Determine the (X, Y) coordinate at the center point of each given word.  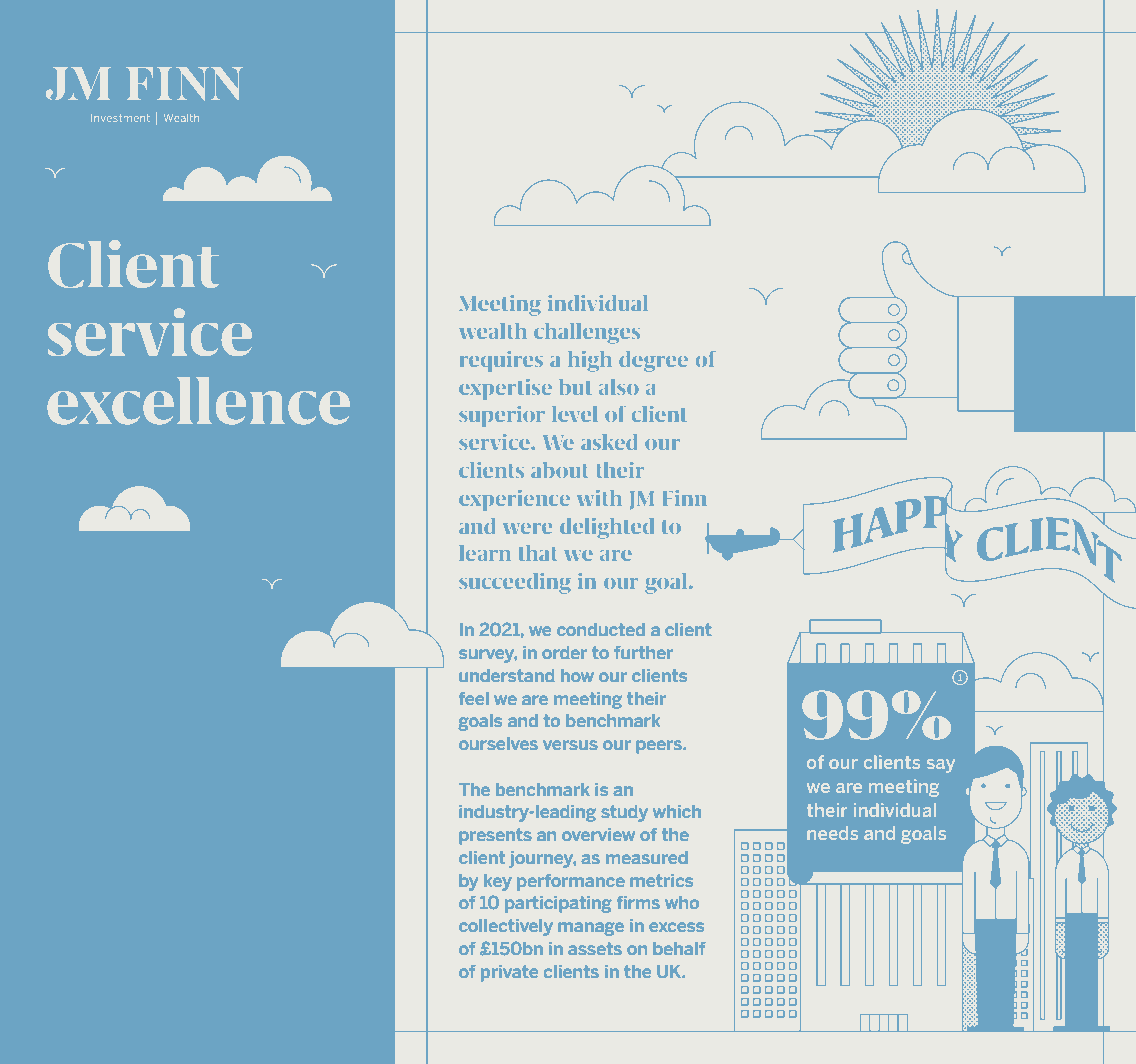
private (509, 973)
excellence (198, 400)
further (643, 652)
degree (653, 361)
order (564, 652)
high (590, 361)
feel (473, 698)
